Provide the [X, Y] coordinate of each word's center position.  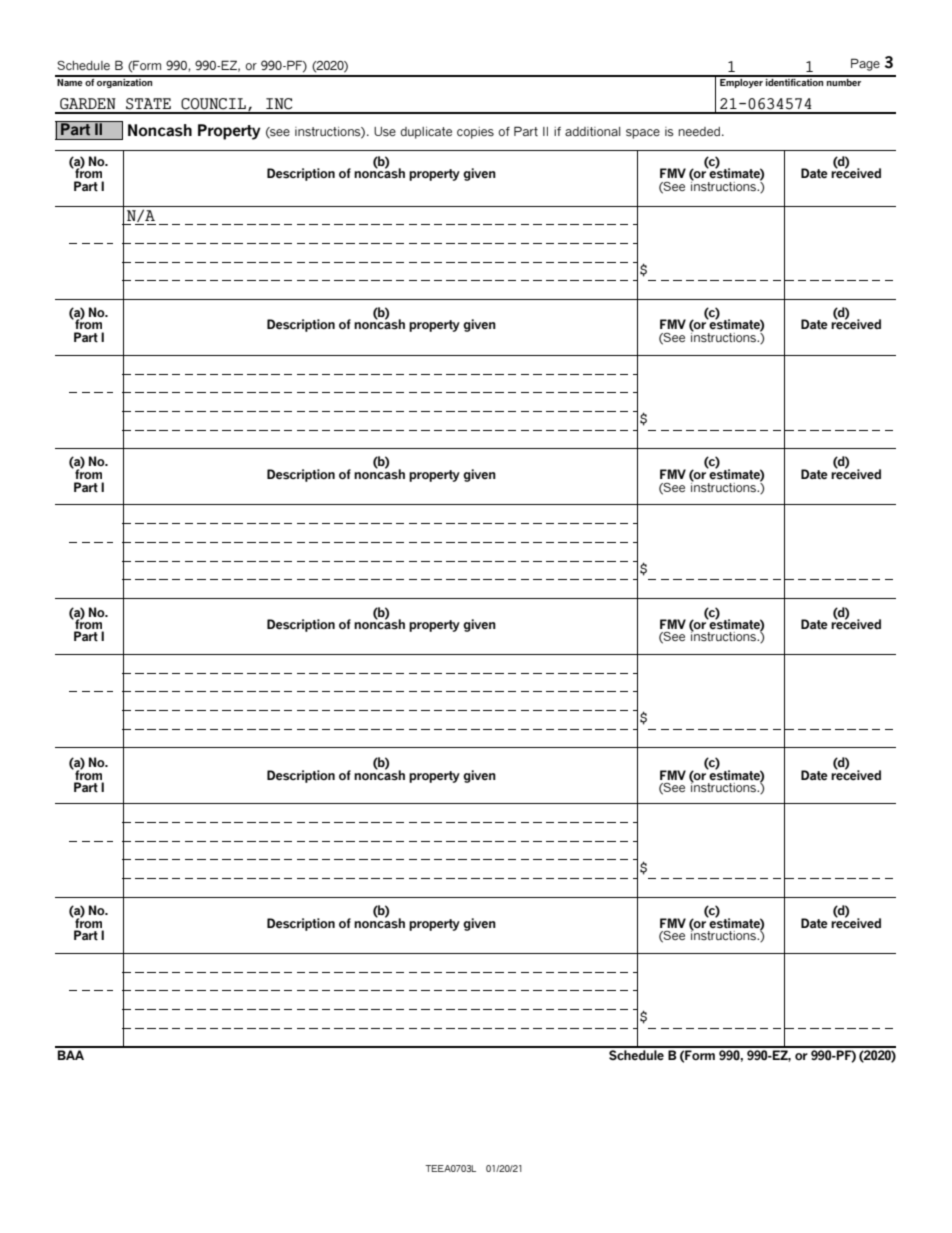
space [643, 134]
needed [700, 131]
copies [475, 133]
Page [865, 64]
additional [592, 131]
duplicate [426, 133]
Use [385, 131]
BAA [71, 1055]
